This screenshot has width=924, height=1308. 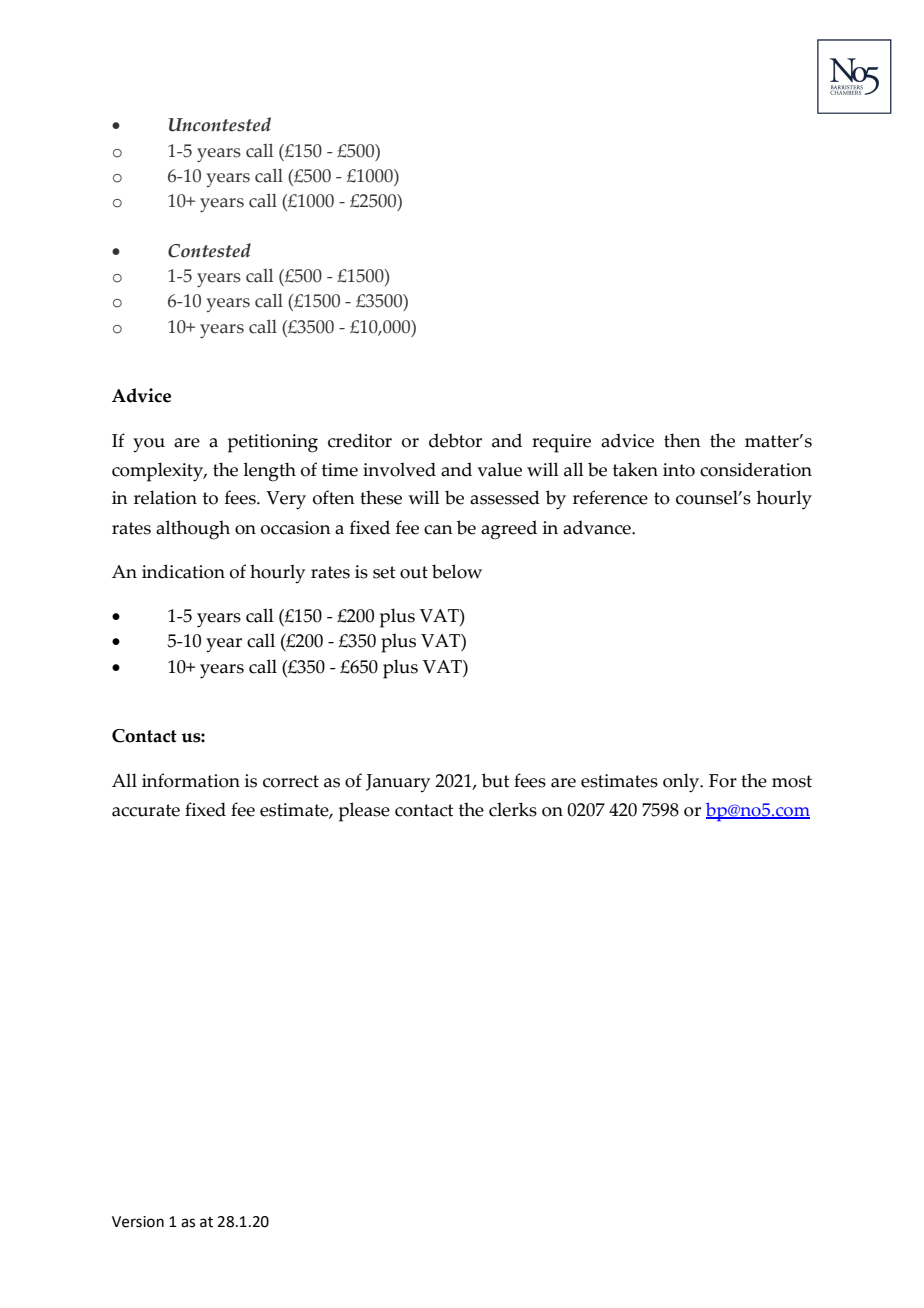 I want to click on value, so click(x=499, y=469).
